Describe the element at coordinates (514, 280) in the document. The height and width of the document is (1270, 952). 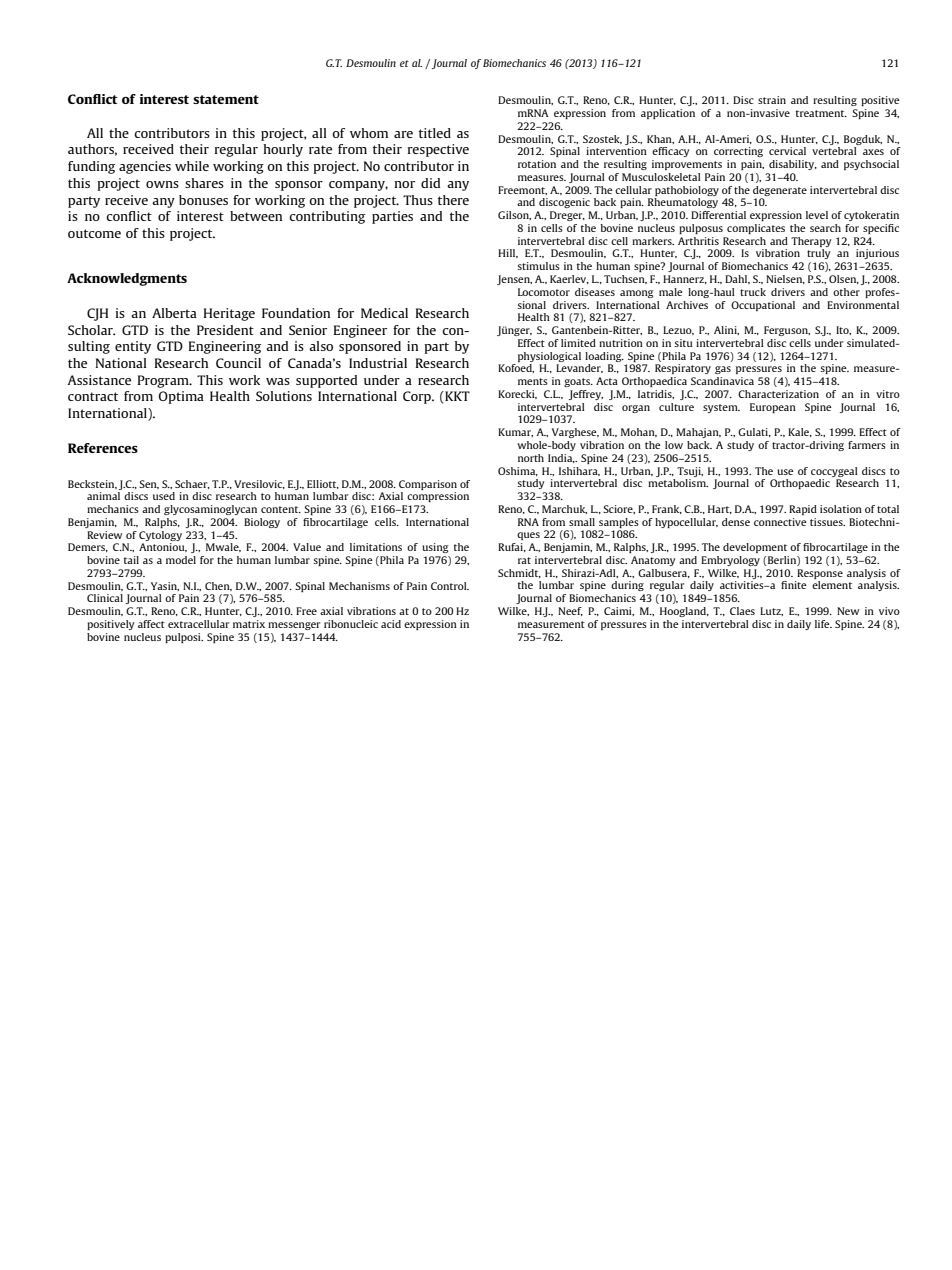
I see `Jensen` at that location.
